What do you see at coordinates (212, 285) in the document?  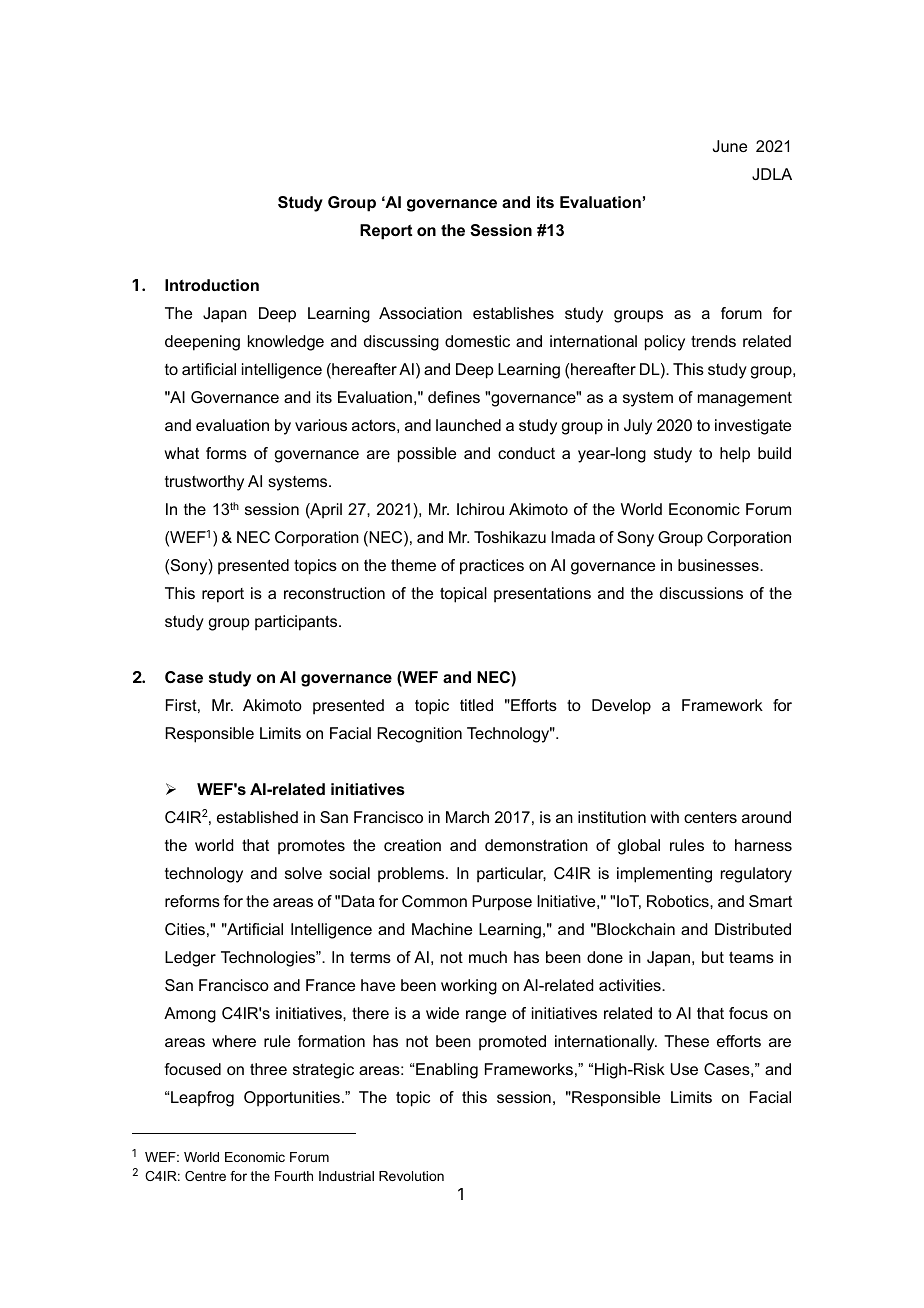 I see `Introduction` at bounding box center [212, 285].
